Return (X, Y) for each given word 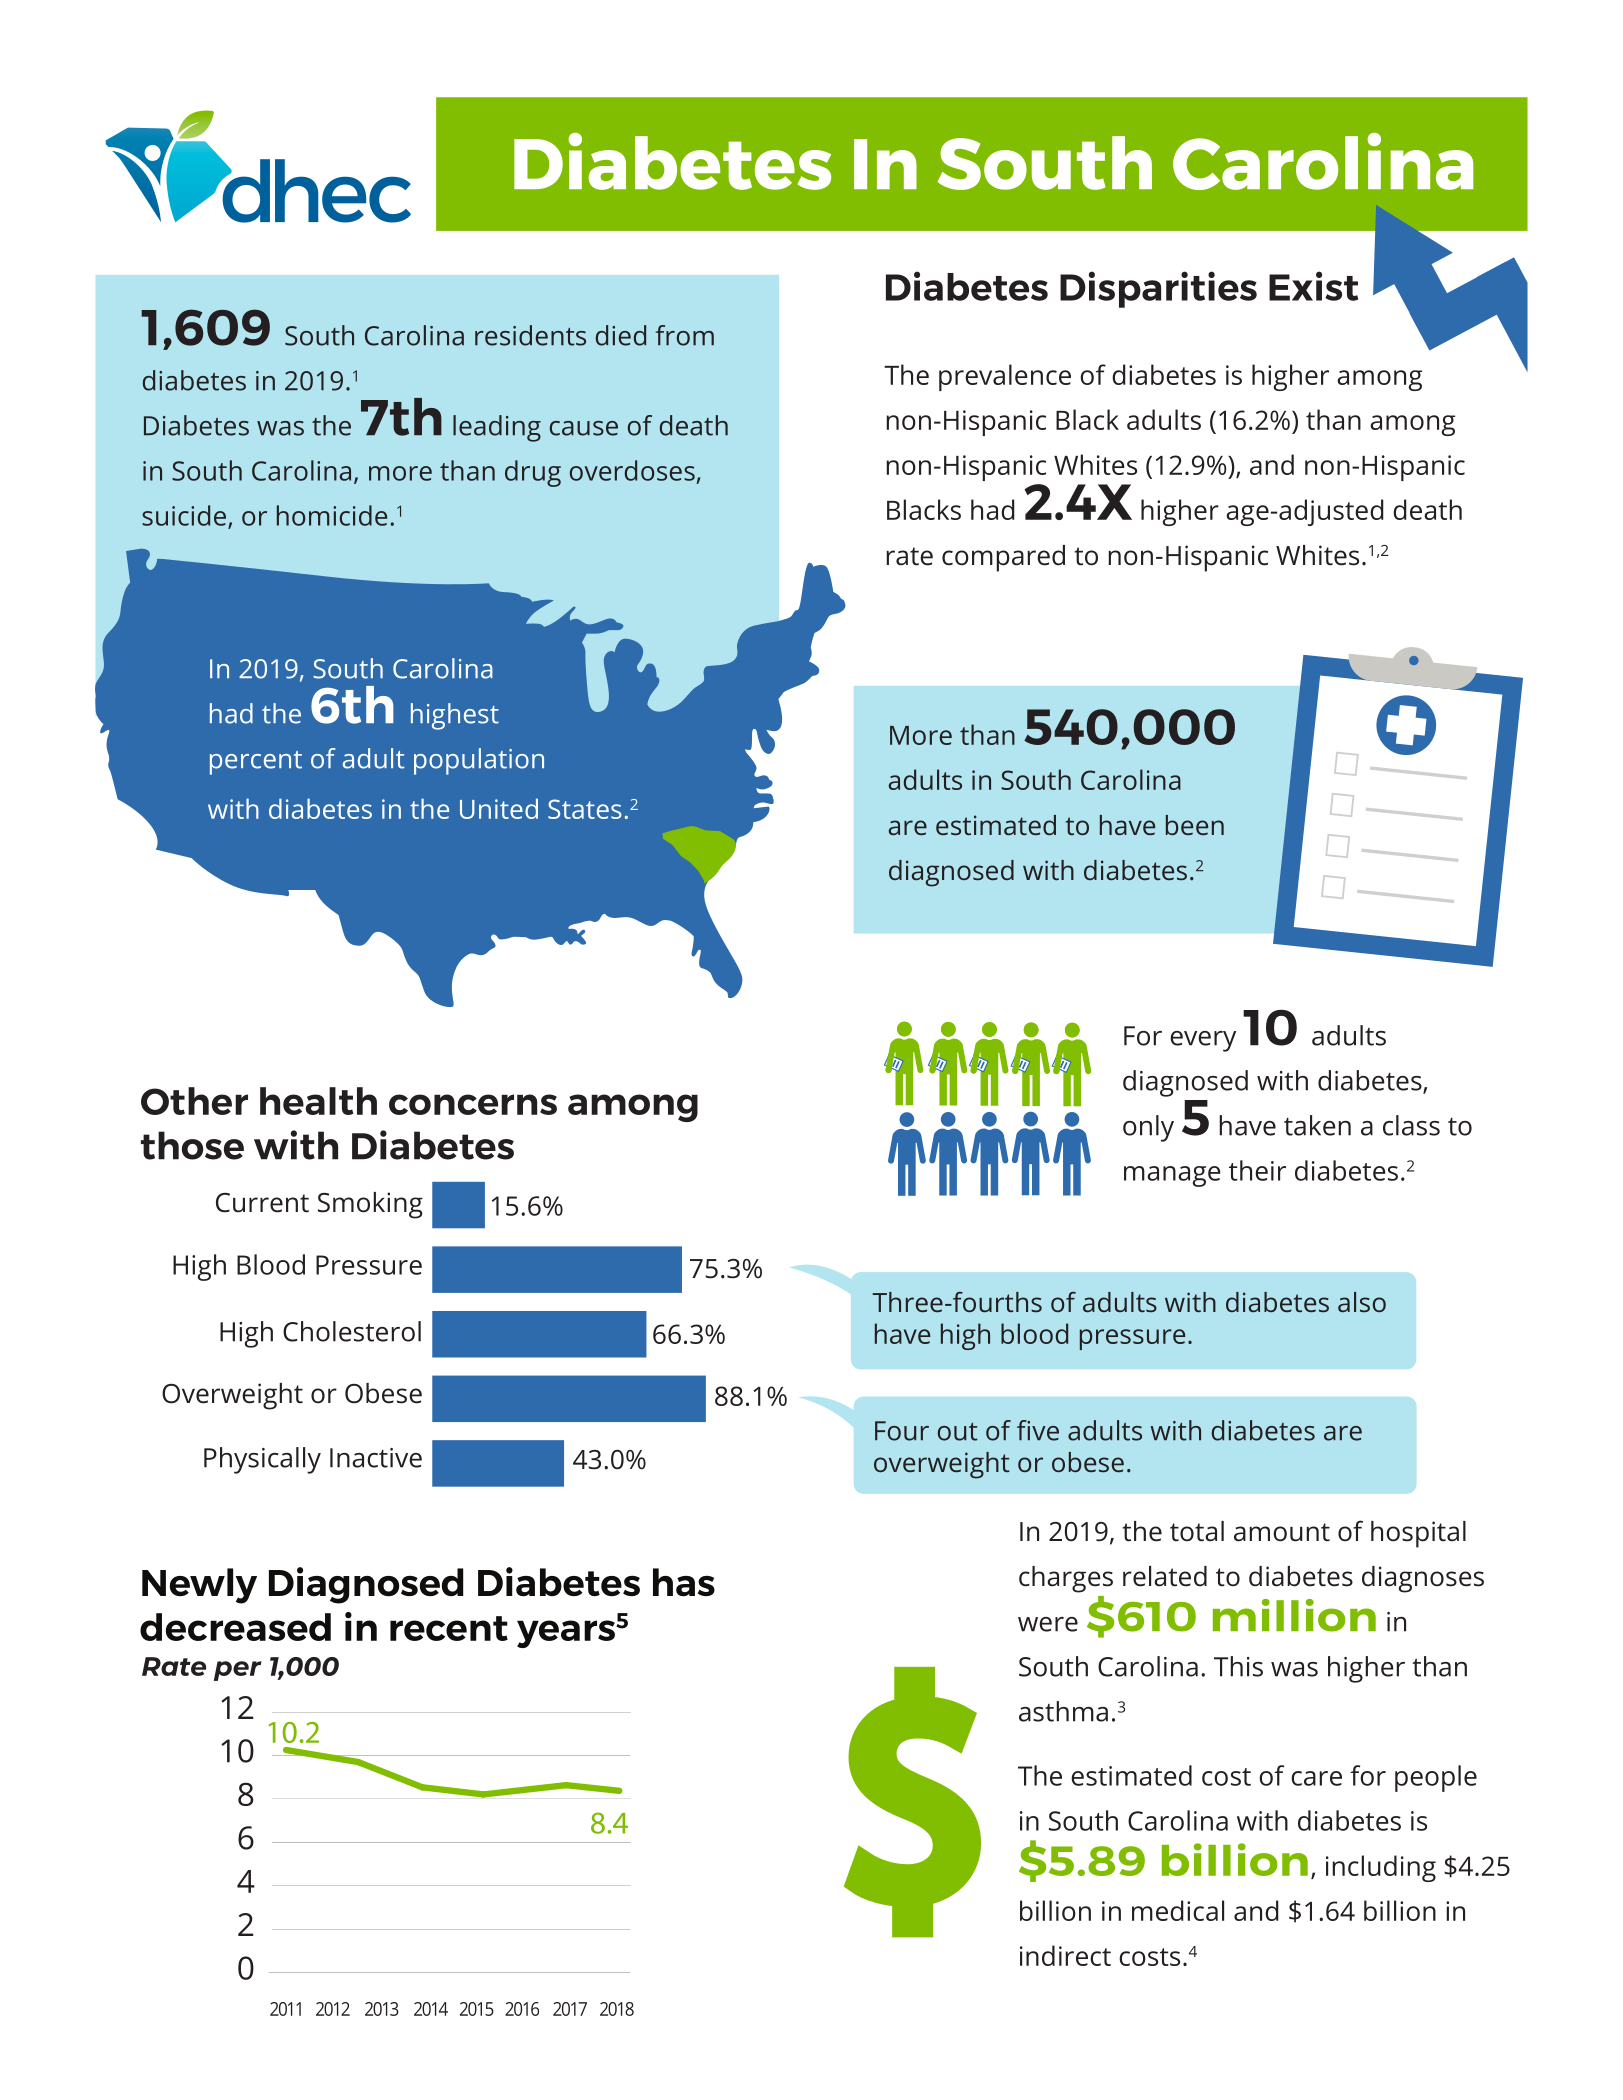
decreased (235, 1627)
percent (256, 763)
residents (530, 335)
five (1038, 1430)
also (1362, 1302)
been (1195, 825)
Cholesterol (352, 1331)
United (499, 808)
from (684, 335)
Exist (1313, 286)
